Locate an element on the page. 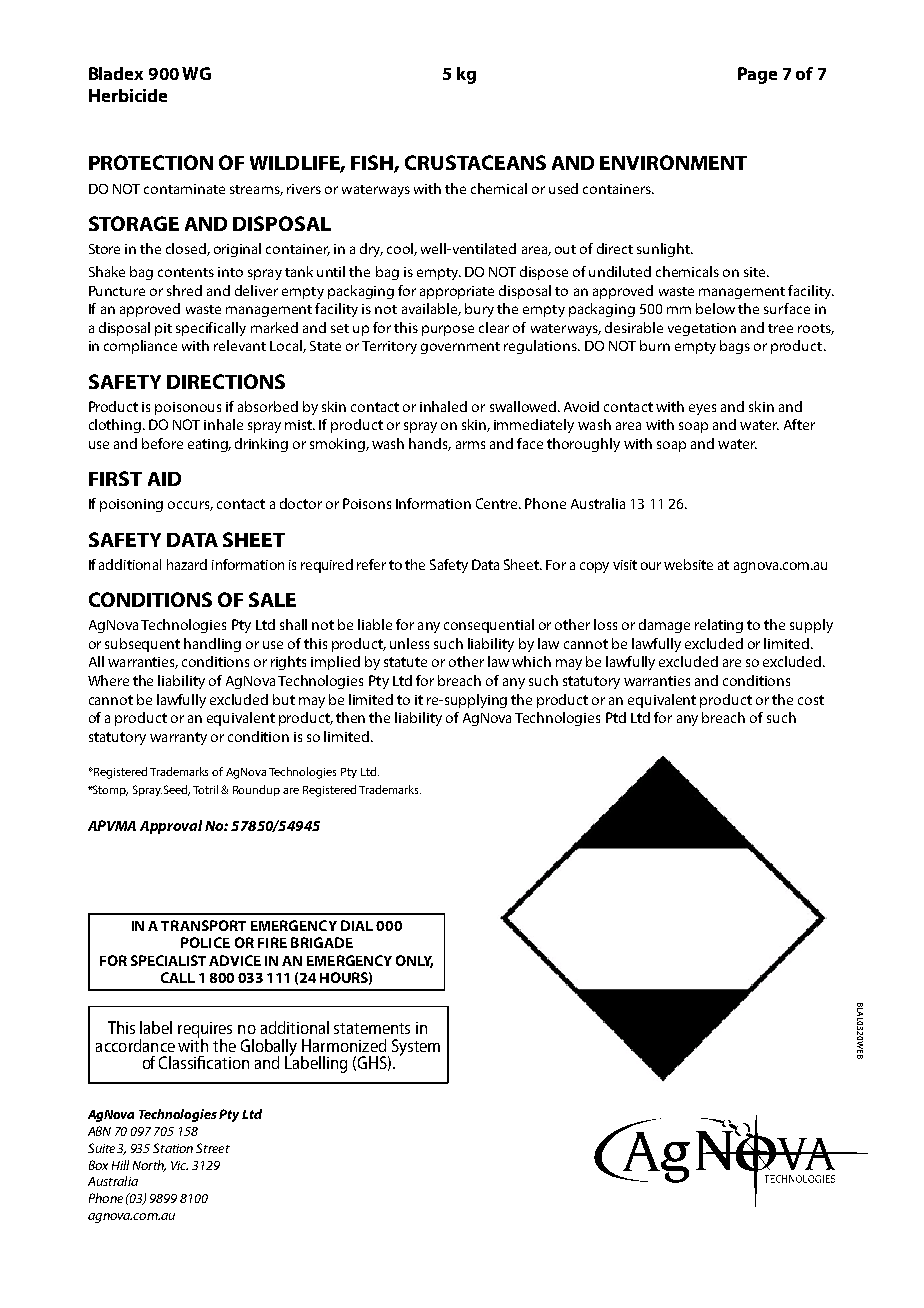 The image size is (924, 1308). consequential is located at coordinates (489, 626).
